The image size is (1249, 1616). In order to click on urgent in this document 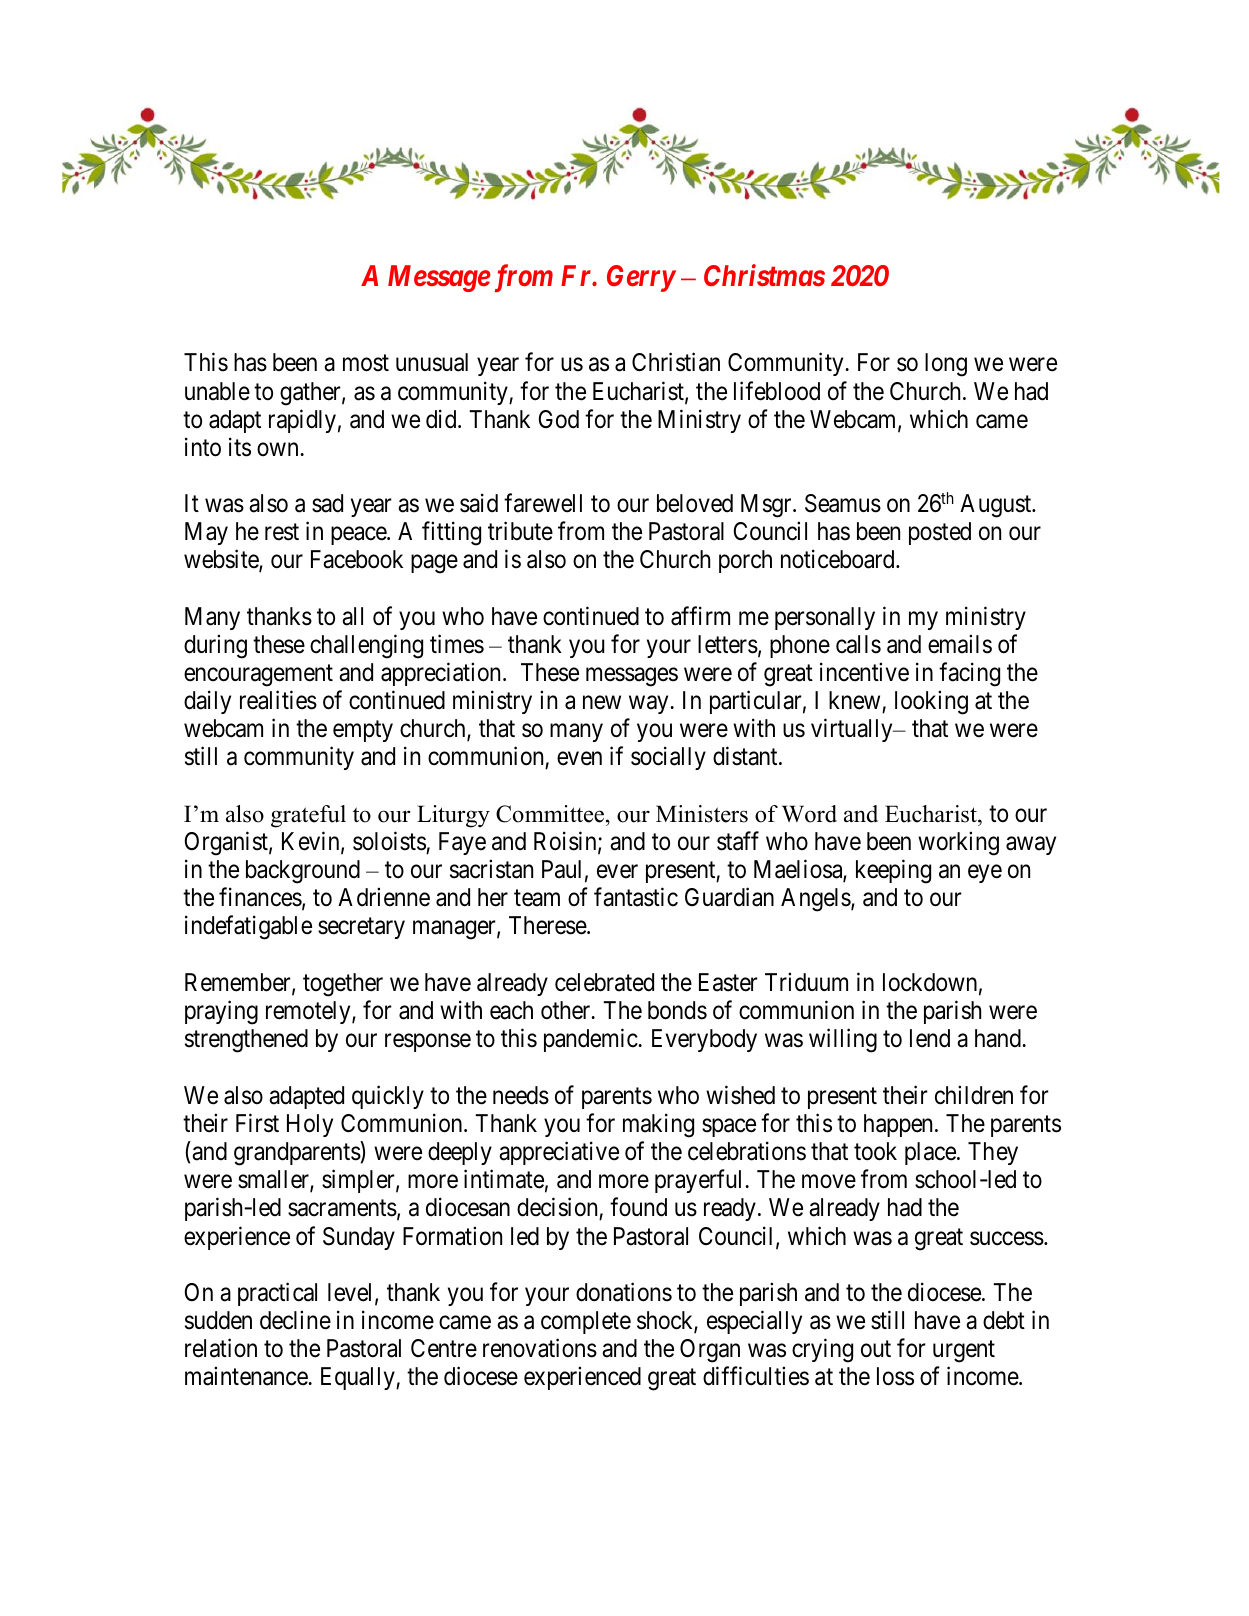, I will do `click(964, 1352)`.
